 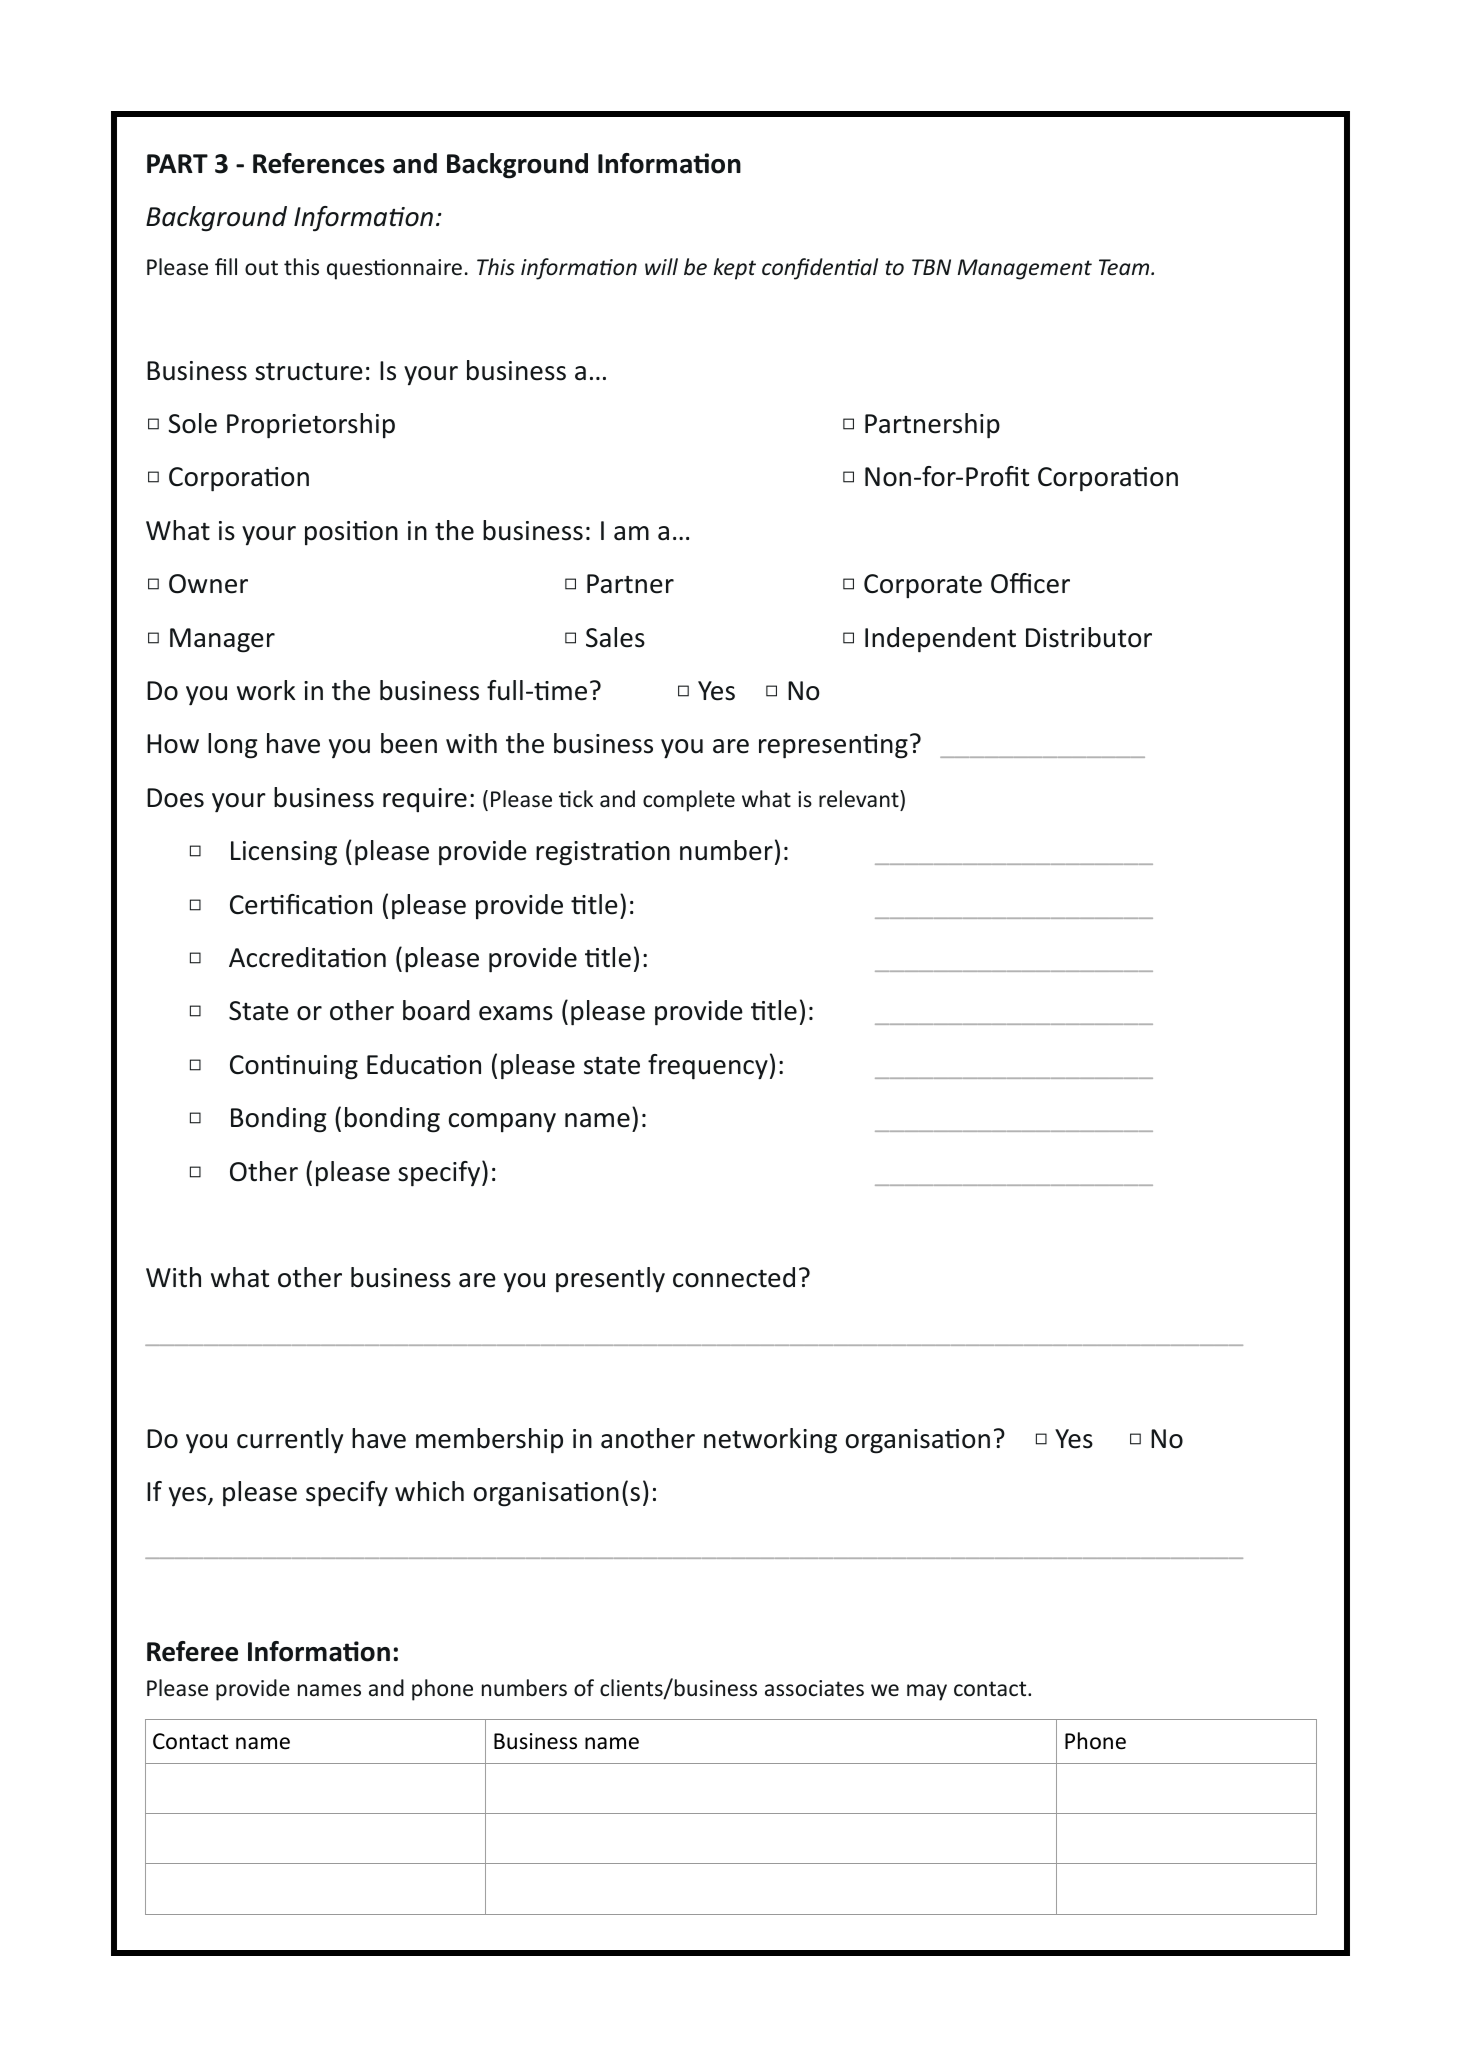 What do you see at coordinates (1025, 269) in the document?
I see `Management` at bounding box center [1025, 269].
